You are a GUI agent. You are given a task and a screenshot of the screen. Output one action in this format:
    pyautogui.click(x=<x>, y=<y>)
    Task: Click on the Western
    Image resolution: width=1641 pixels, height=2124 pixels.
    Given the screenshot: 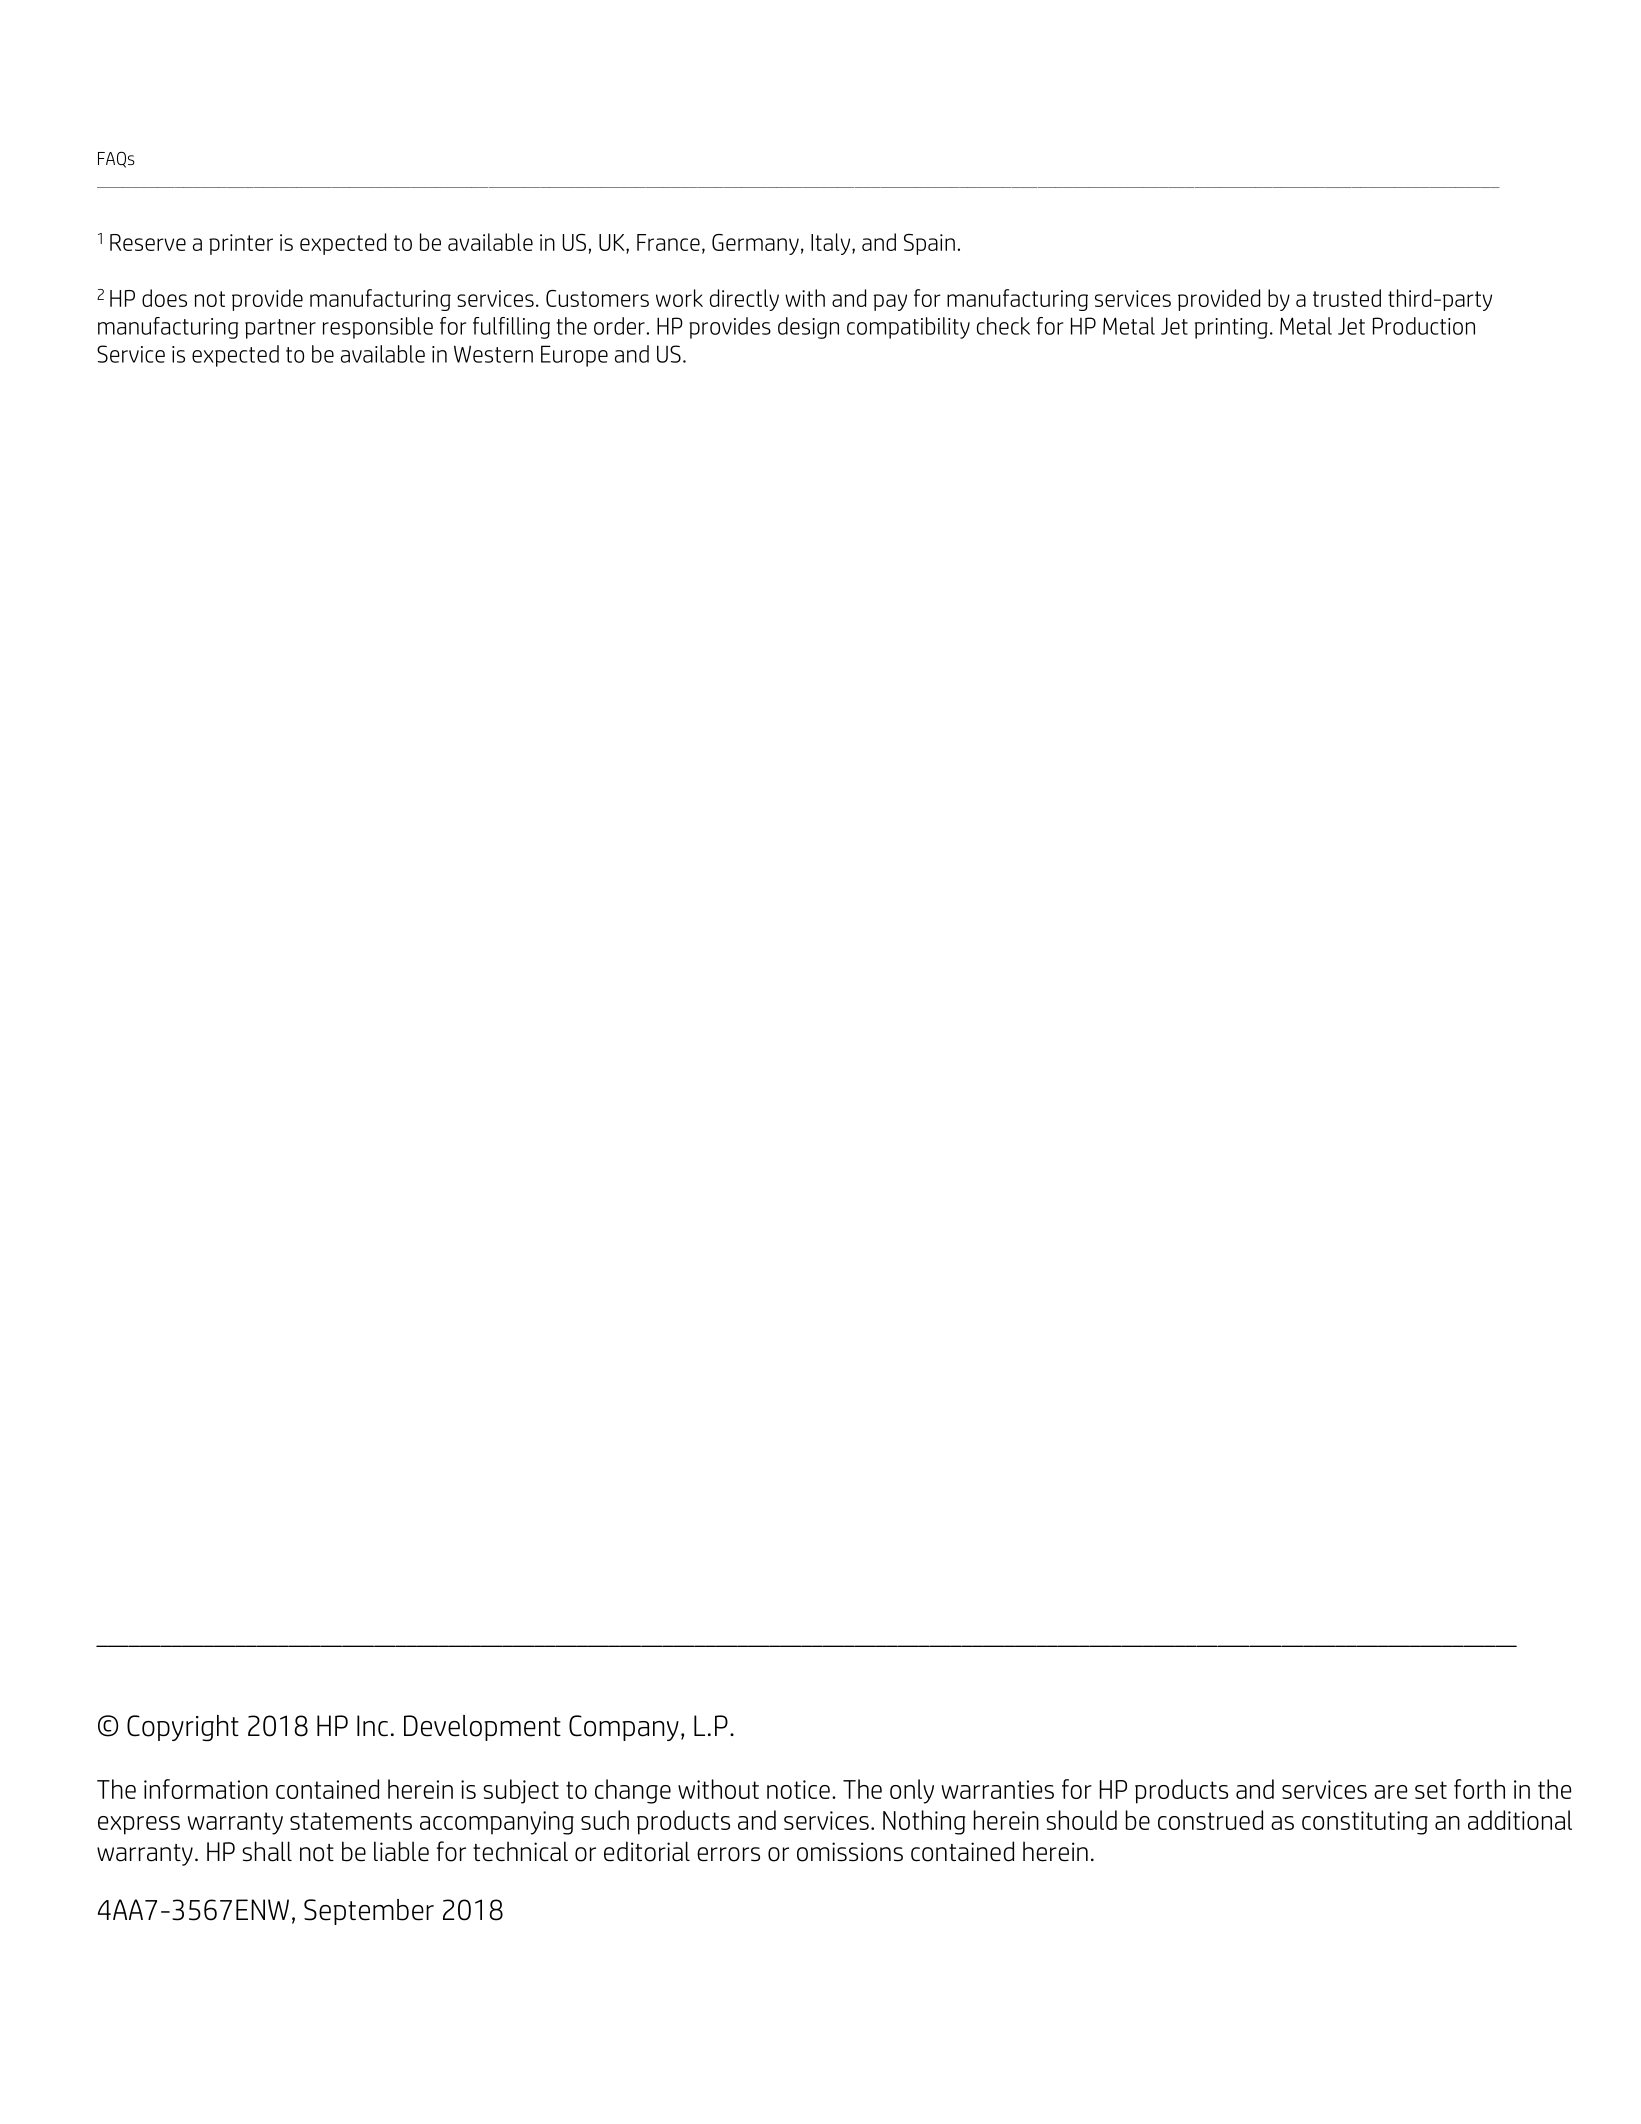 What is the action you would take?
    pyautogui.click(x=493, y=354)
